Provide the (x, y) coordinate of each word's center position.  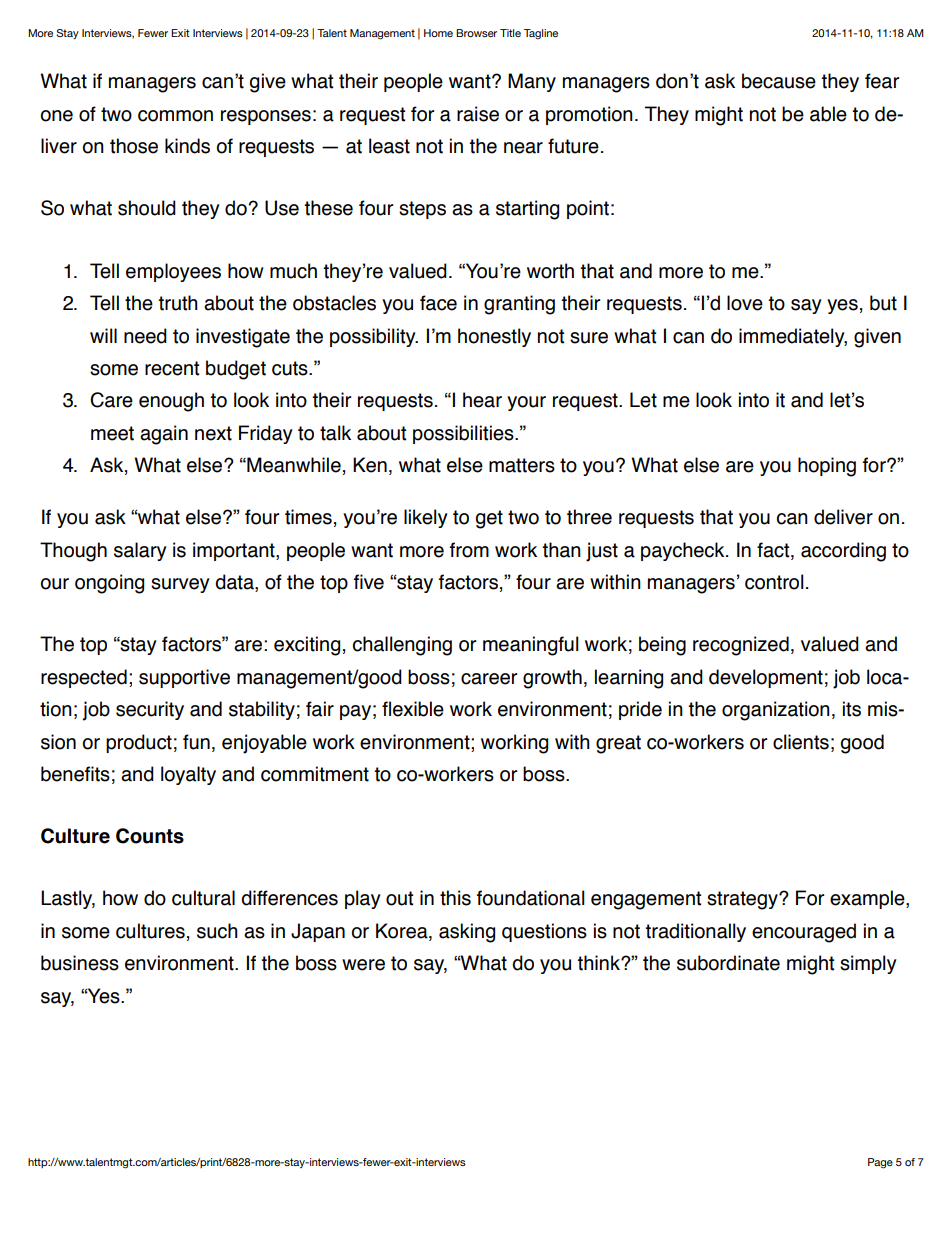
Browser (476, 33)
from (469, 550)
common (175, 116)
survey (180, 585)
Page (880, 1163)
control (774, 582)
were (363, 965)
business (80, 963)
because (779, 81)
